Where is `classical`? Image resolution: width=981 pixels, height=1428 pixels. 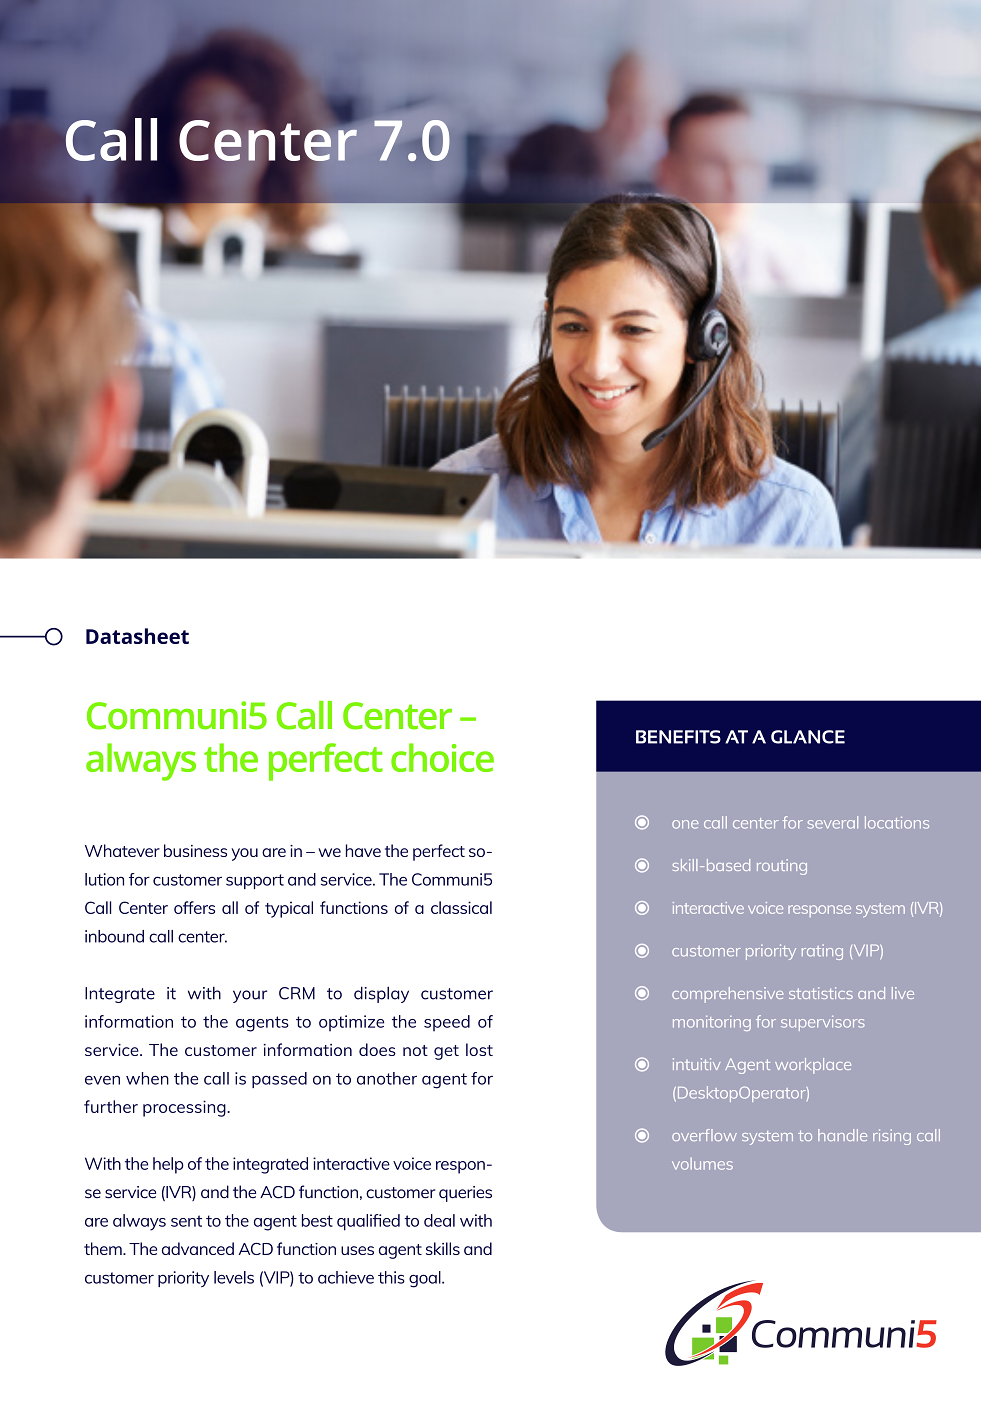 classical is located at coordinates (461, 907).
